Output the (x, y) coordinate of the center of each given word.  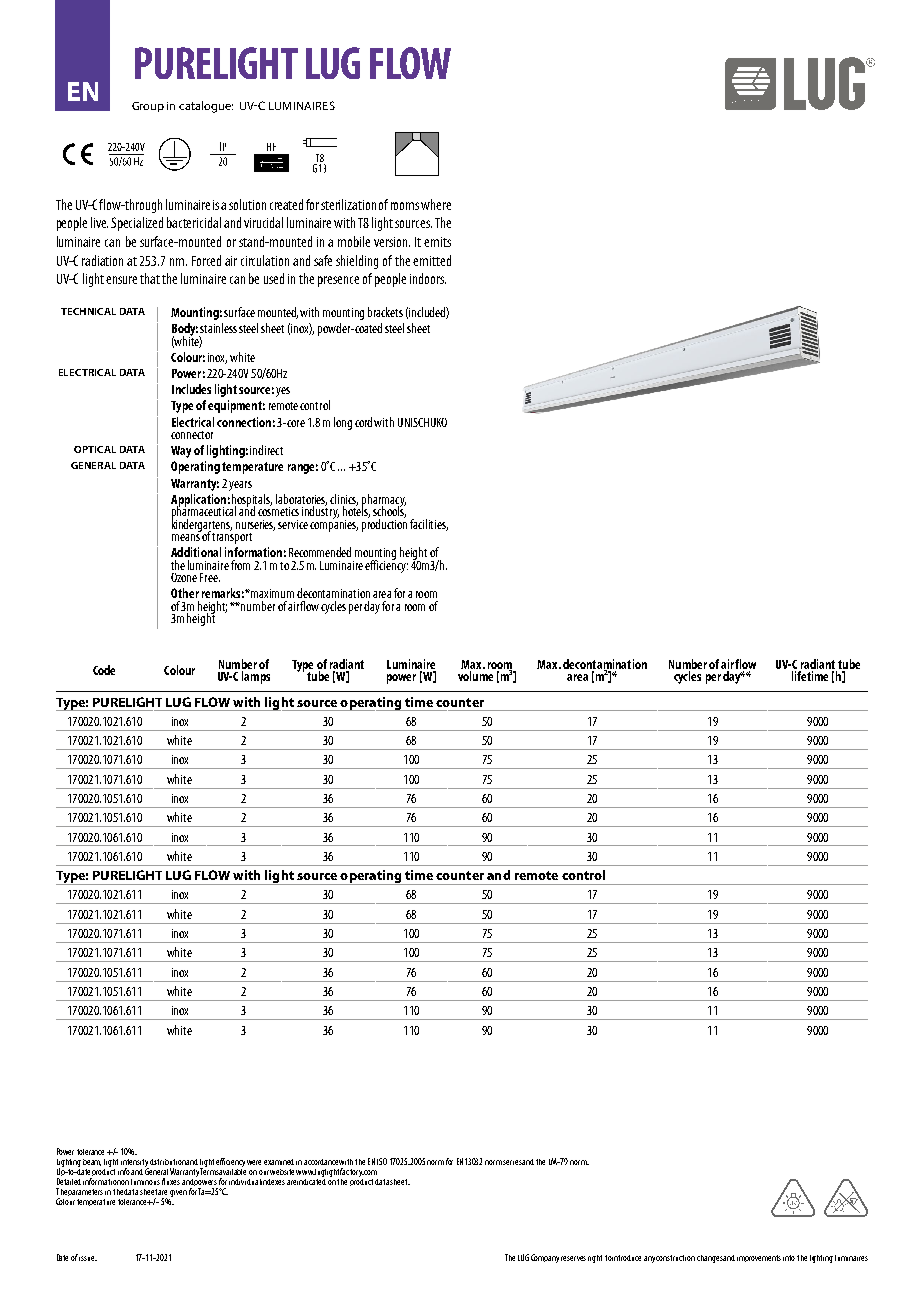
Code (104, 670)
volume (475, 676)
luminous (145, 1182)
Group (148, 107)
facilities (429, 525)
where (436, 204)
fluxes (171, 1181)
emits (437, 242)
